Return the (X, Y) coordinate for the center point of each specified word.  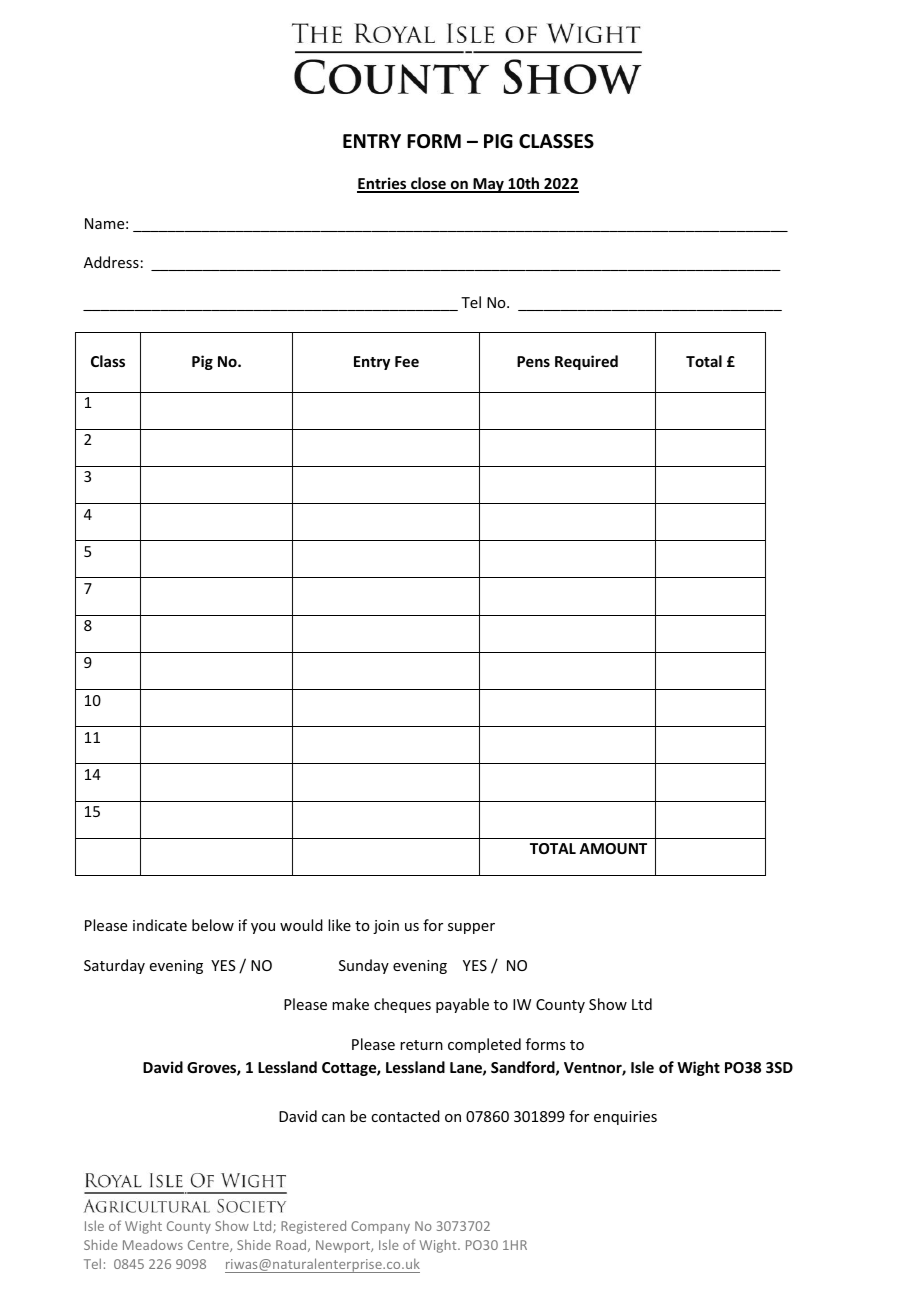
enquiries (625, 1118)
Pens (533, 361)
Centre (209, 1246)
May (488, 185)
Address (111, 262)
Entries (383, 184)
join (386, 927)
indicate (160, 925)
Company (380, 1227)
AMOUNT (613, 848)
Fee (407, 361)
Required (586, 362)
